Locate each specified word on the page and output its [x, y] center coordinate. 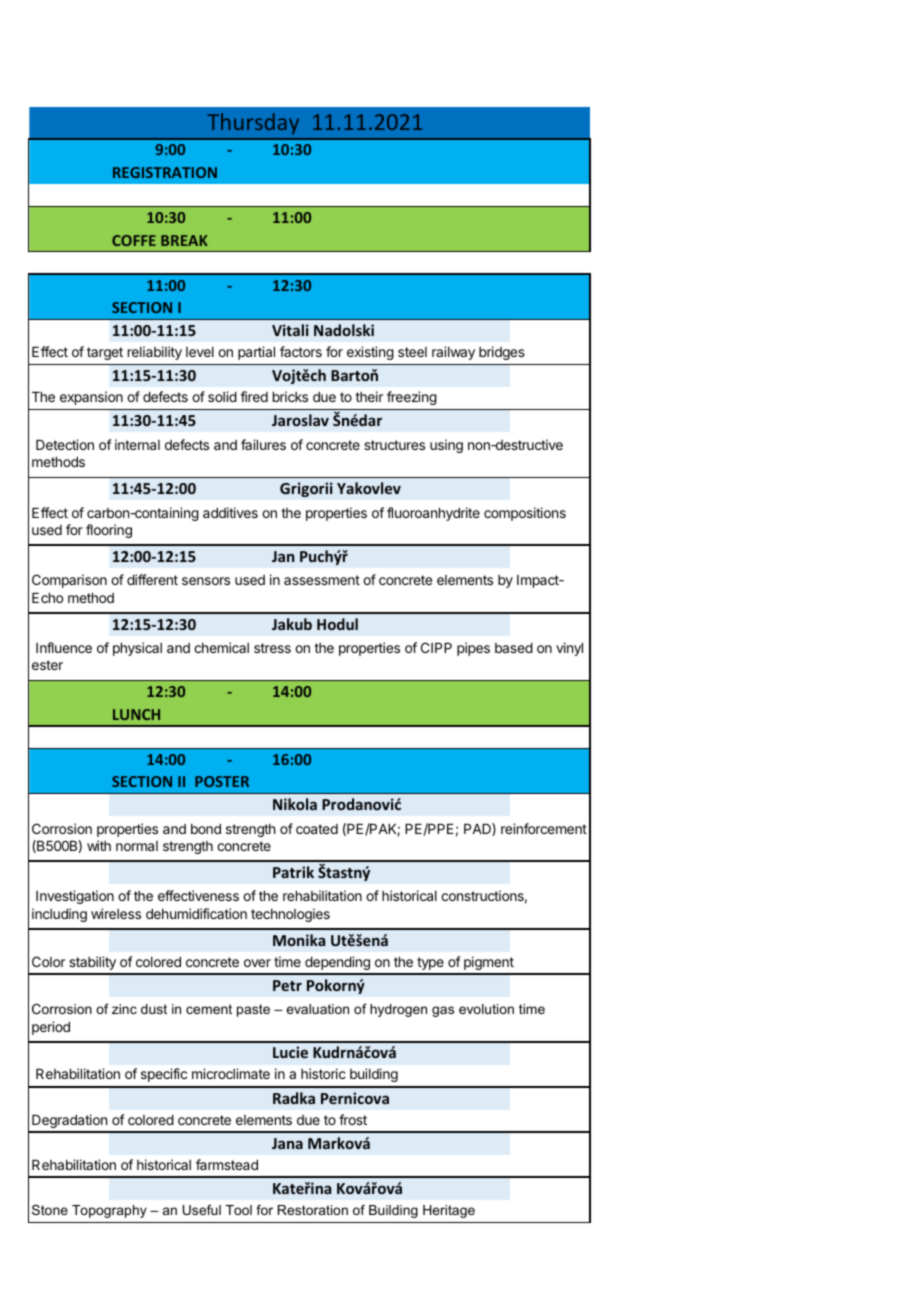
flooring [109, 531]
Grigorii [306, 489]
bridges [502, 353]
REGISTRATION [165, 172]
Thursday [253, 123]
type [430, 963]
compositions [525, 514]
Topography [109, 1211]
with [99, 845]
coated [317, 829]
